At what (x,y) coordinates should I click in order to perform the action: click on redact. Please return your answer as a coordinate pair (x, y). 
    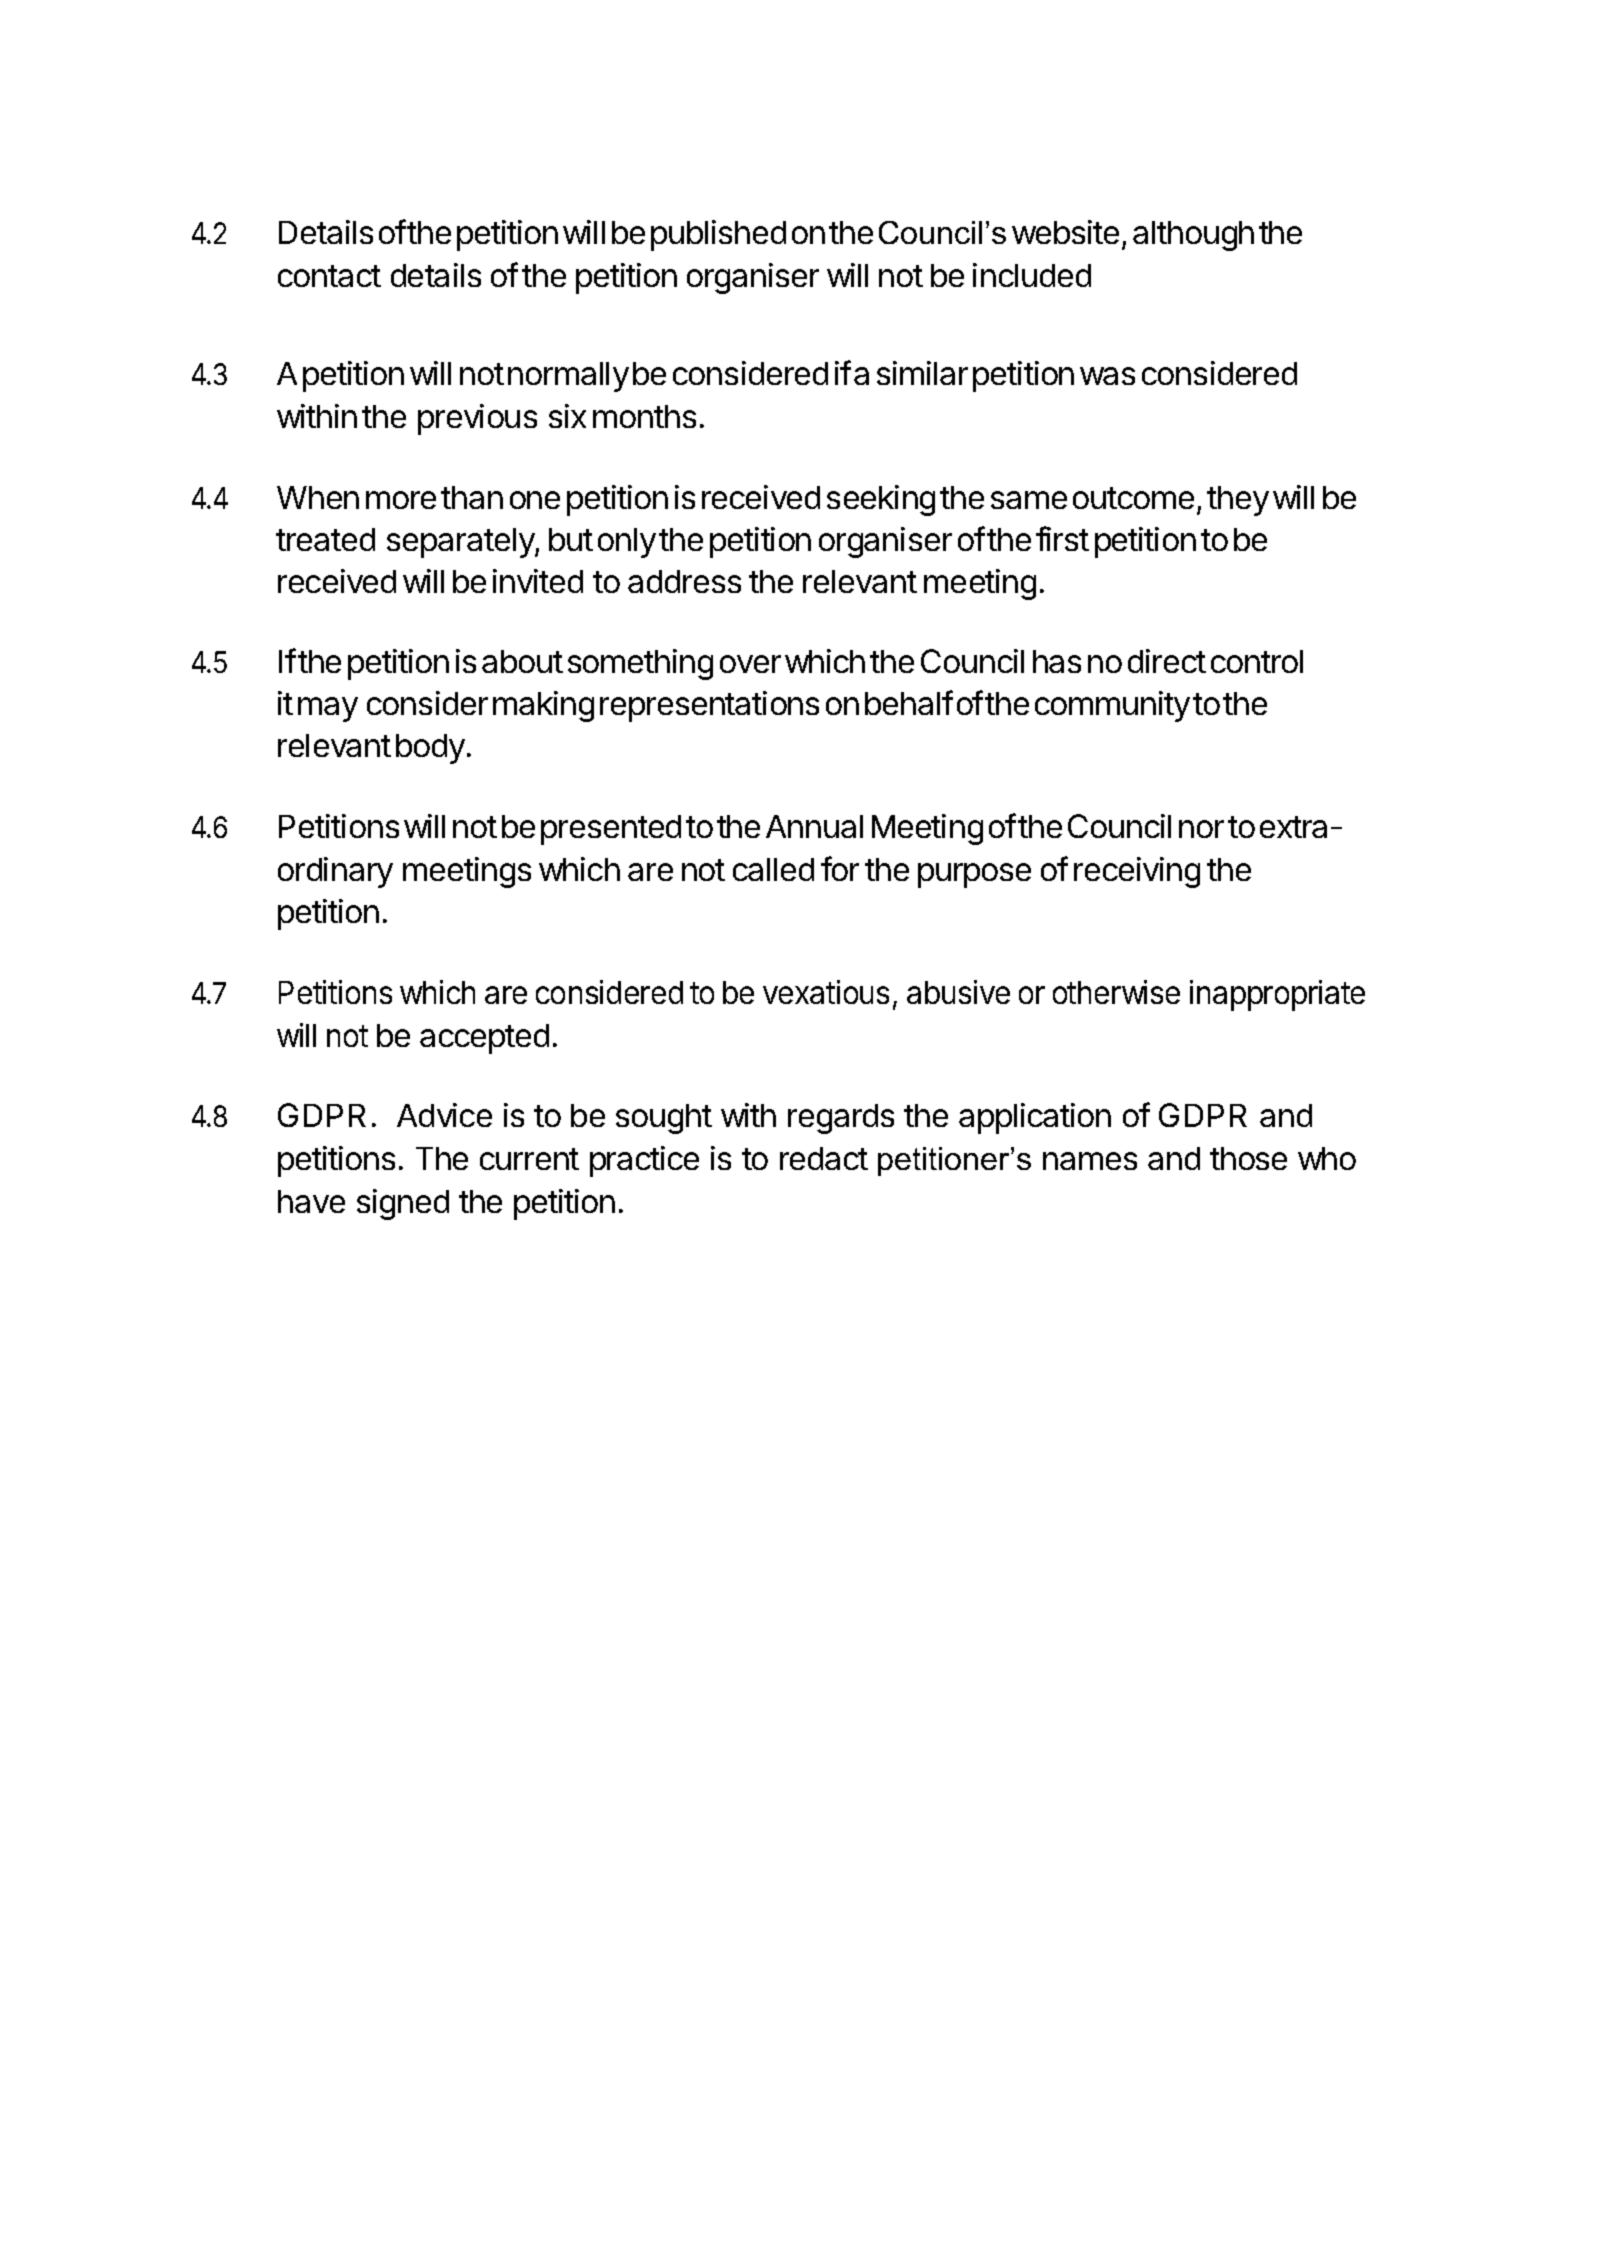
    Looking at the image, I should click on (824, 1158).
